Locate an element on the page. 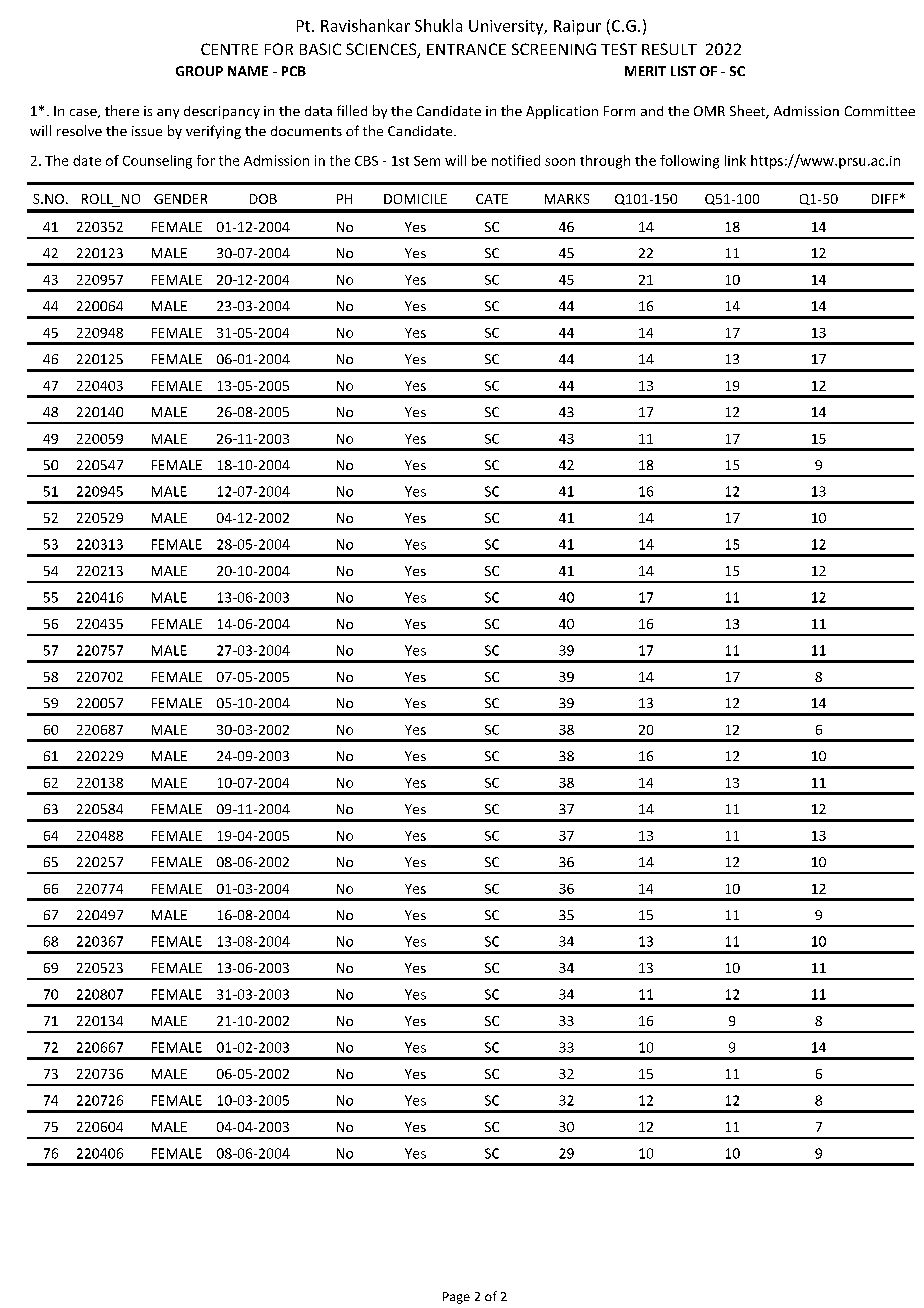  notified is located at coordinates (516, 160).
